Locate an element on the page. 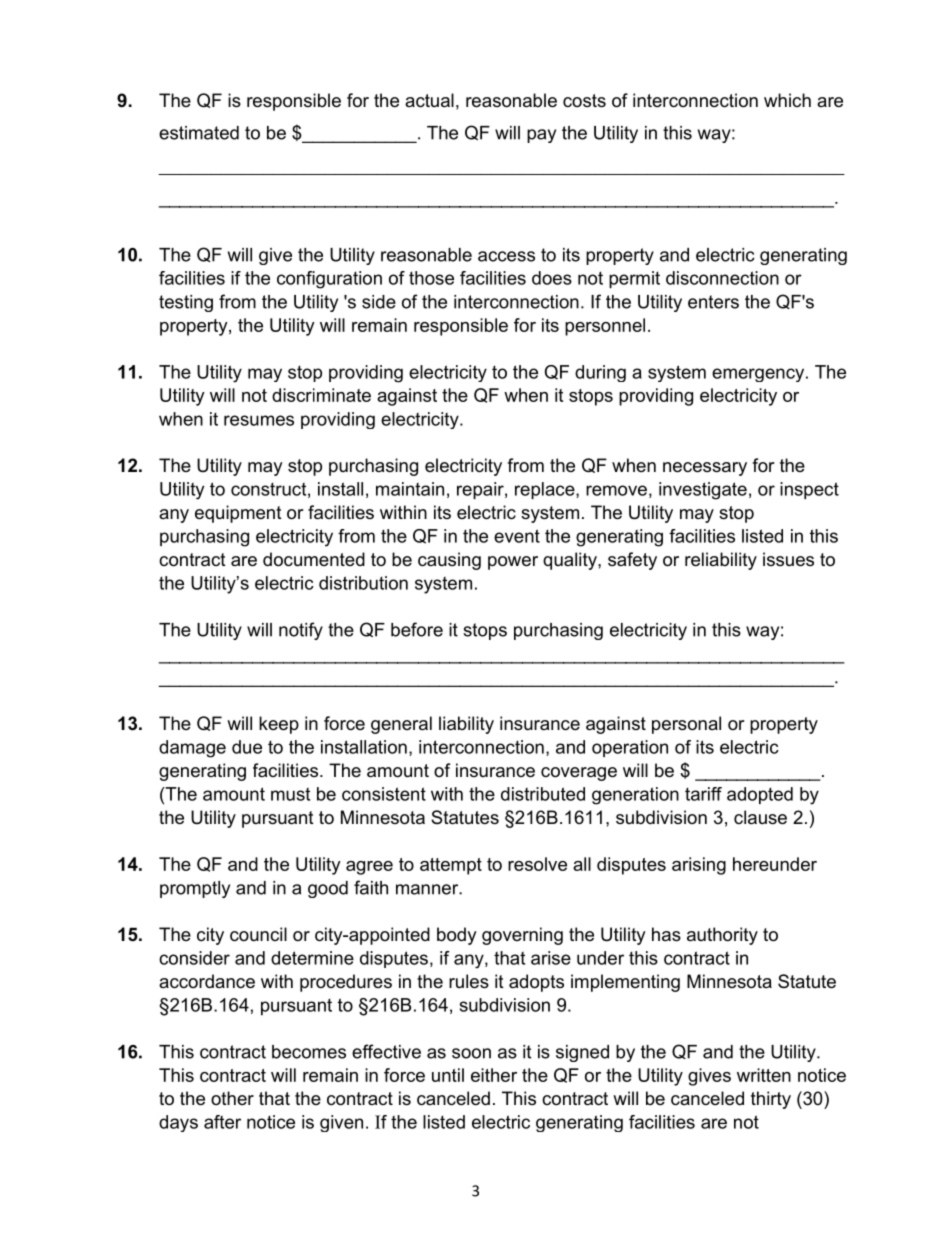 The image size is (952, 1233). estimated is located at coordinates (199, 133).
